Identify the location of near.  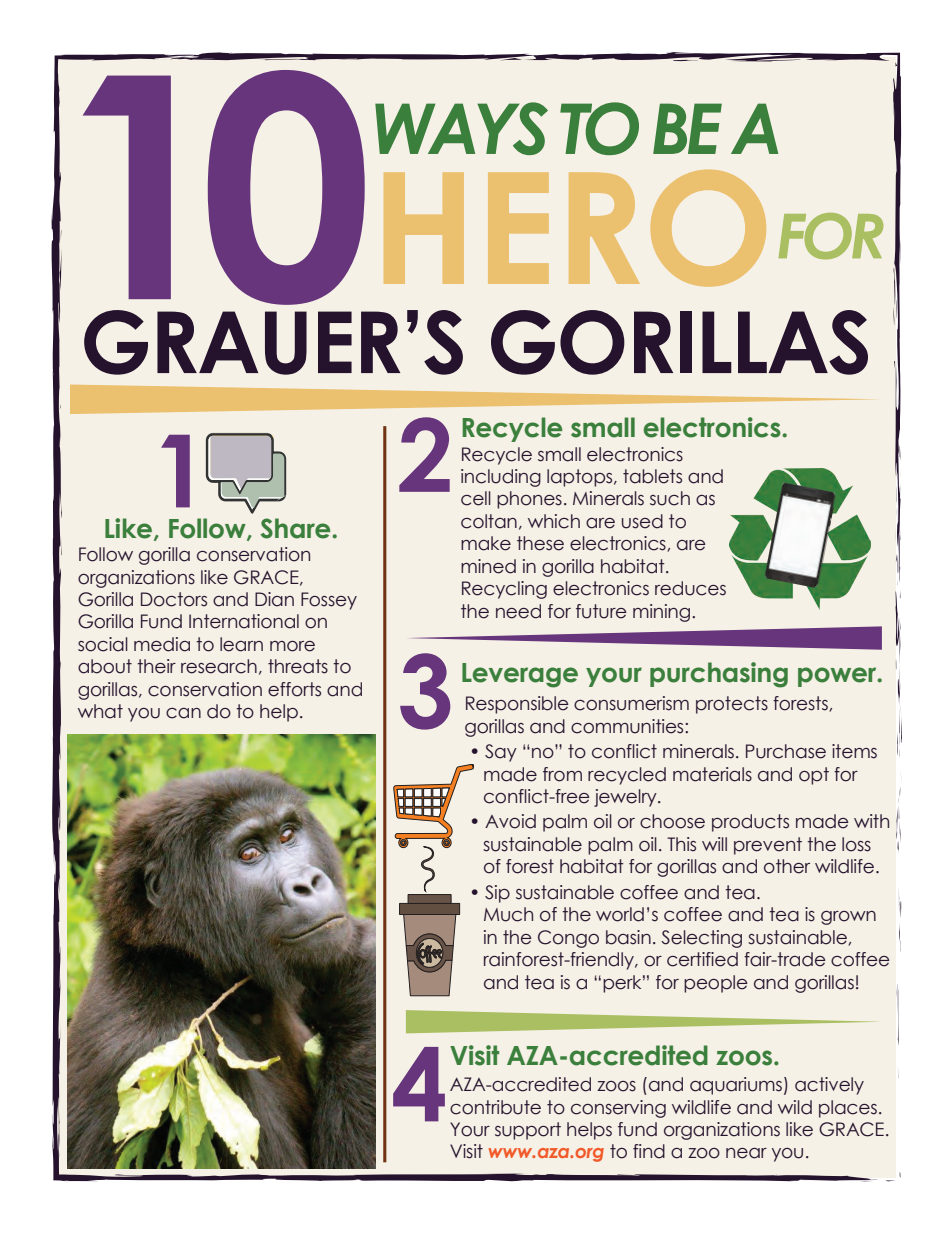
(746, 1153).
